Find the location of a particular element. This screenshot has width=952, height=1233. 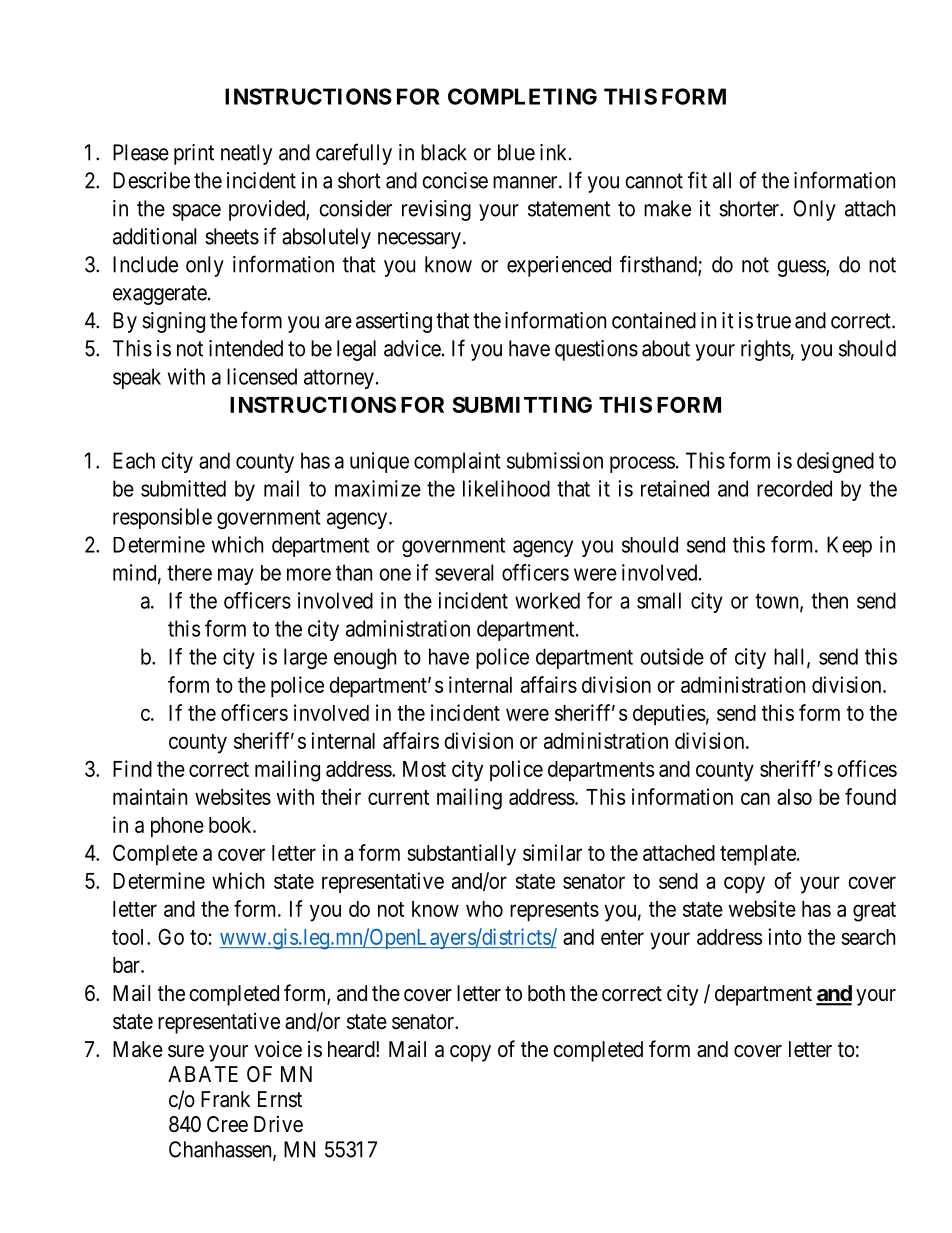

blue is located at coordinates (516, 152).
